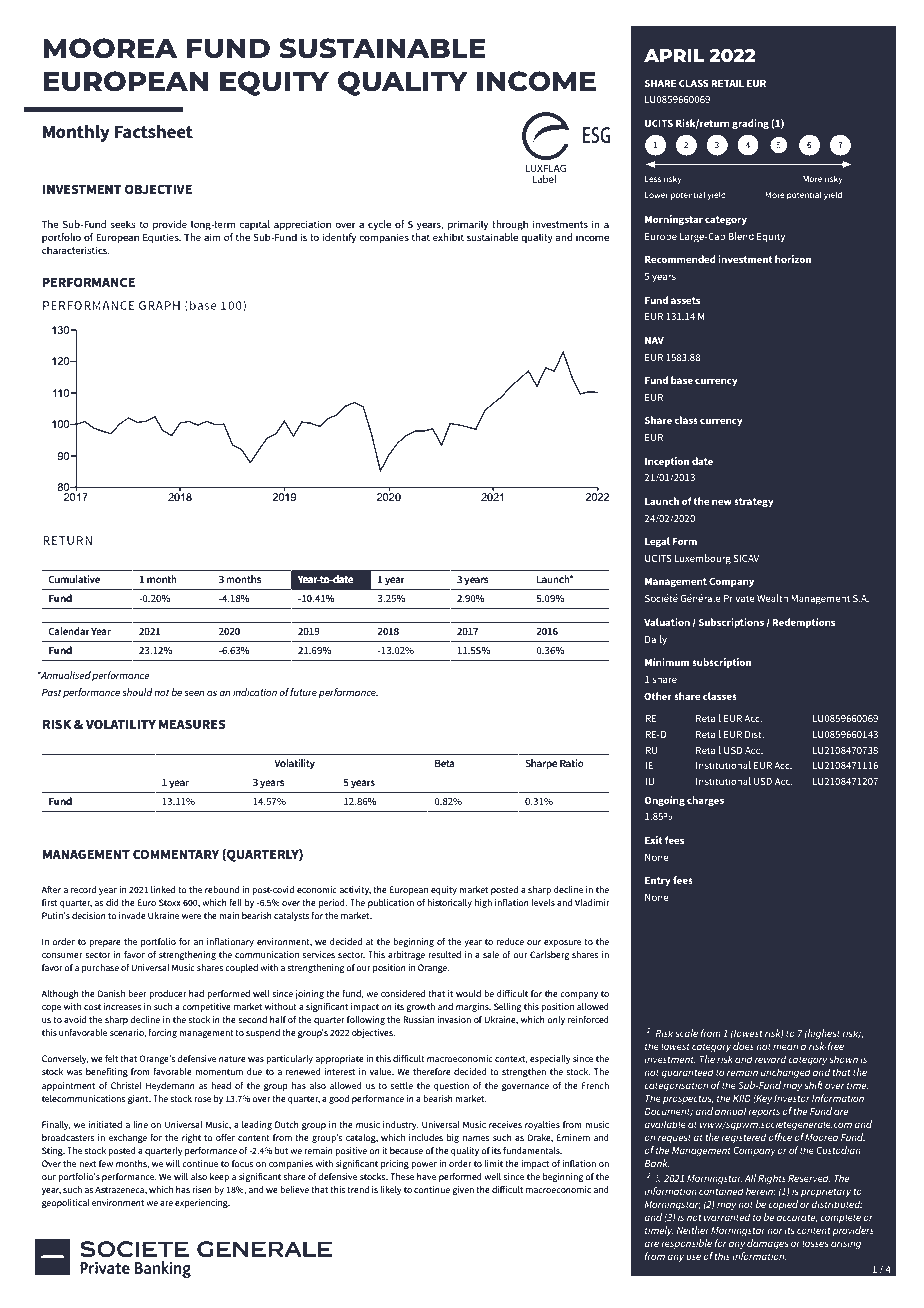 The width and height of the page is (924, 1308). Describe the element at coordinates (727, 1217) in the page. I see `warranted` at that location.
